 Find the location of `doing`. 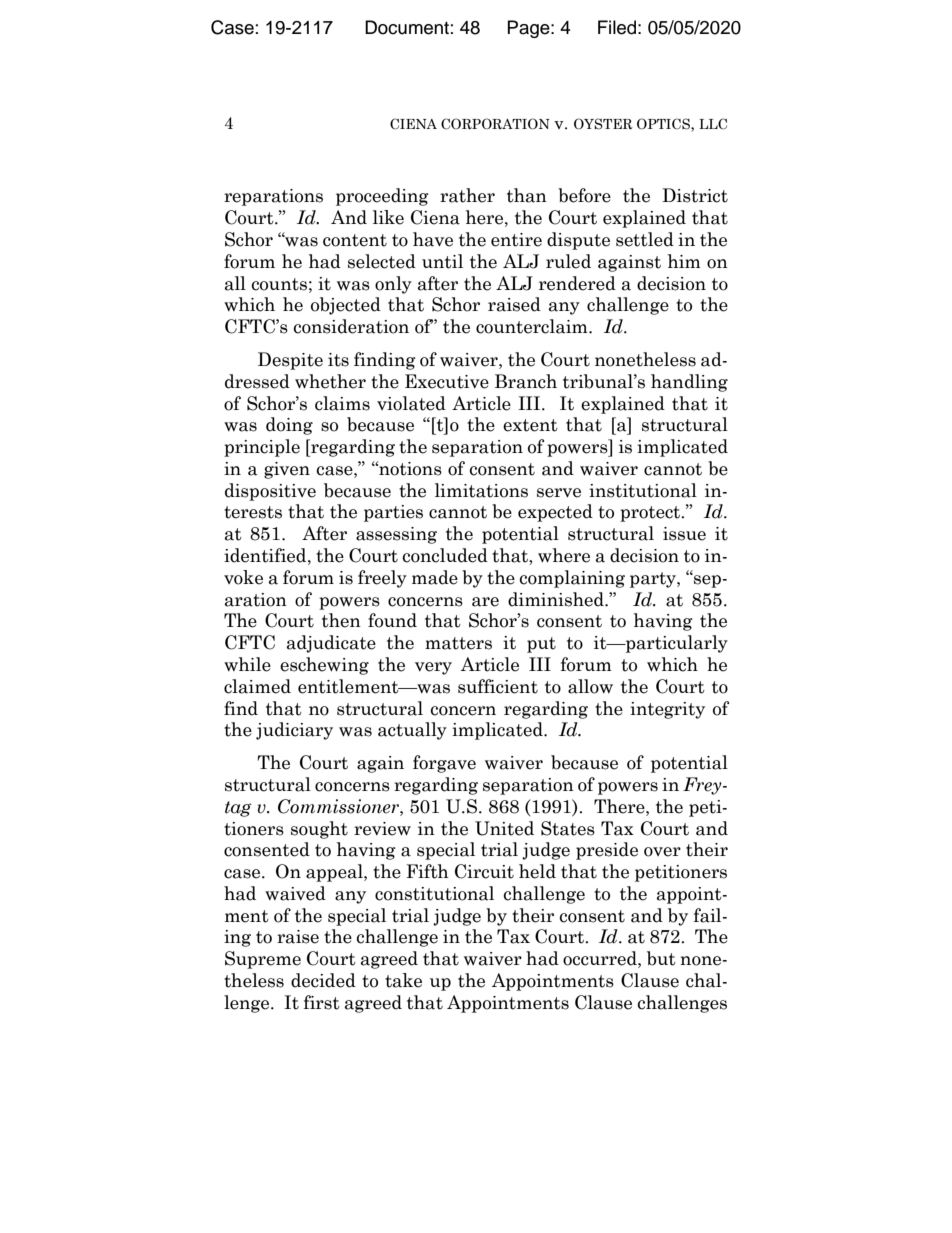

doing is located at coordinates (289, 426).
